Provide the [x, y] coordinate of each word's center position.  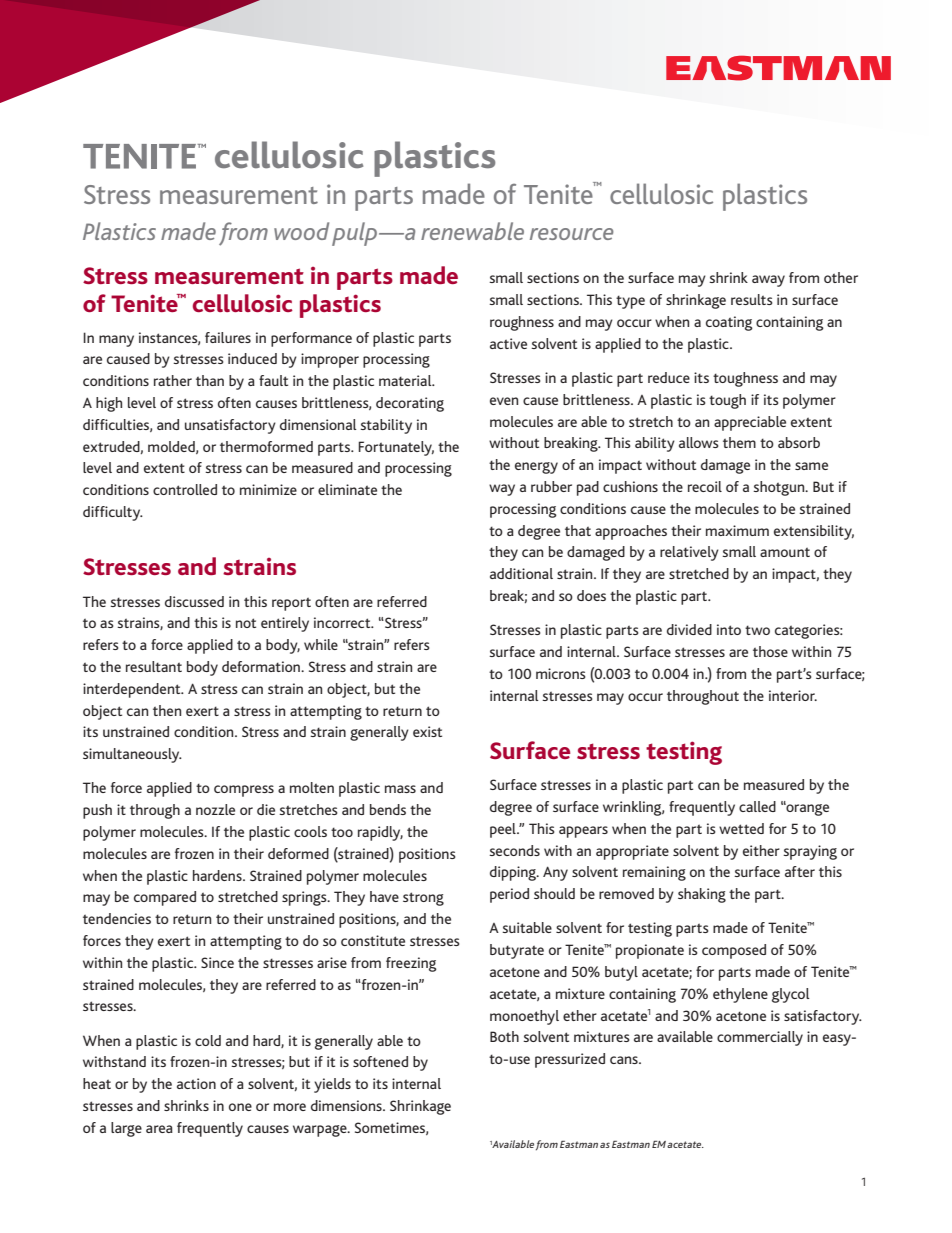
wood [301, 231]
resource [572, 234]
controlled [185, 489]
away [768, 281]
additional [521, 573]
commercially [760, 1038]
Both [504, 1036]
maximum [737, 530]
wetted [741, 828]
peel [504, 830]
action [196, 1083]
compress [244, 791]
